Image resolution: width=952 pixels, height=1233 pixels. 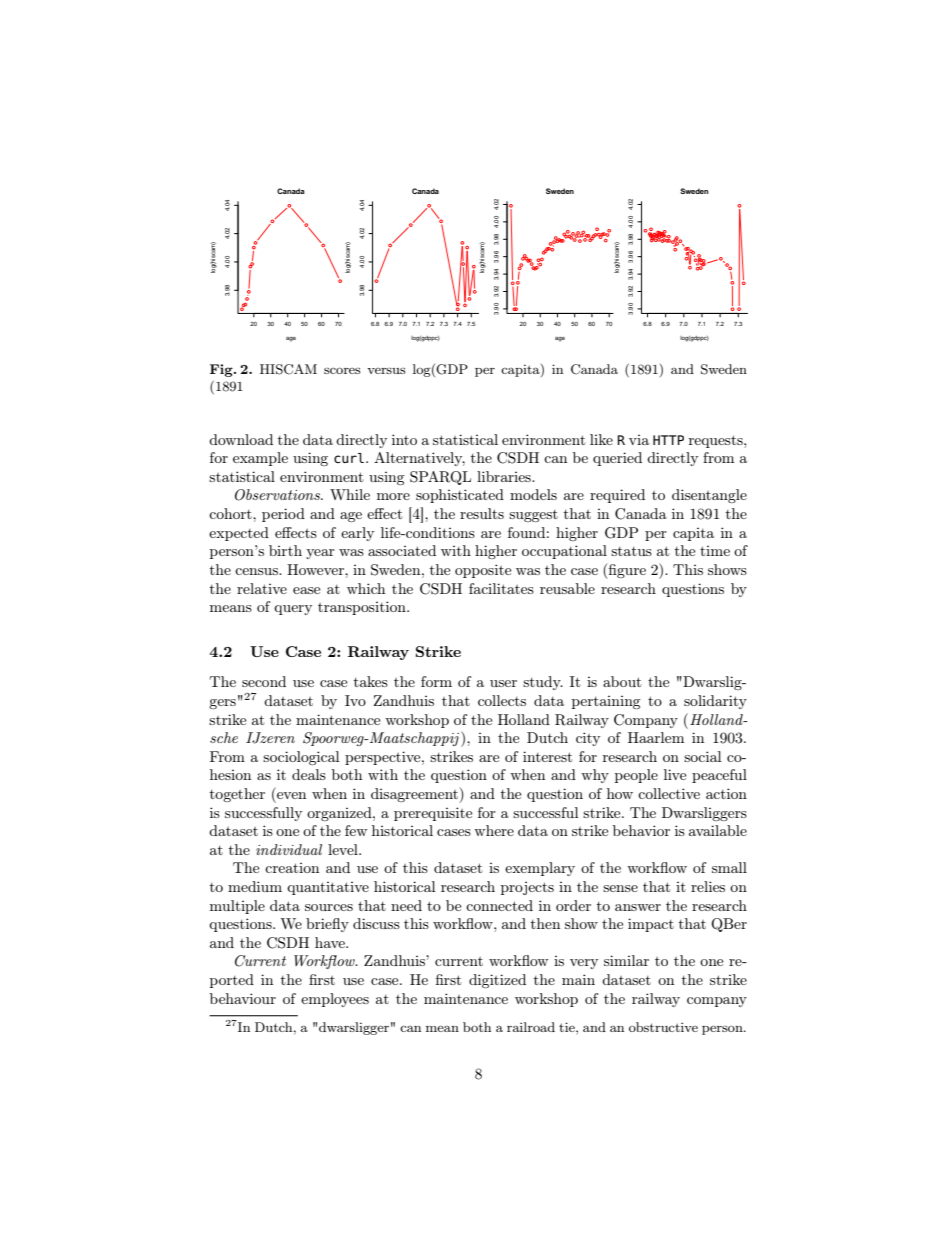 I want to click on versus, so click(x=386, y=371).
